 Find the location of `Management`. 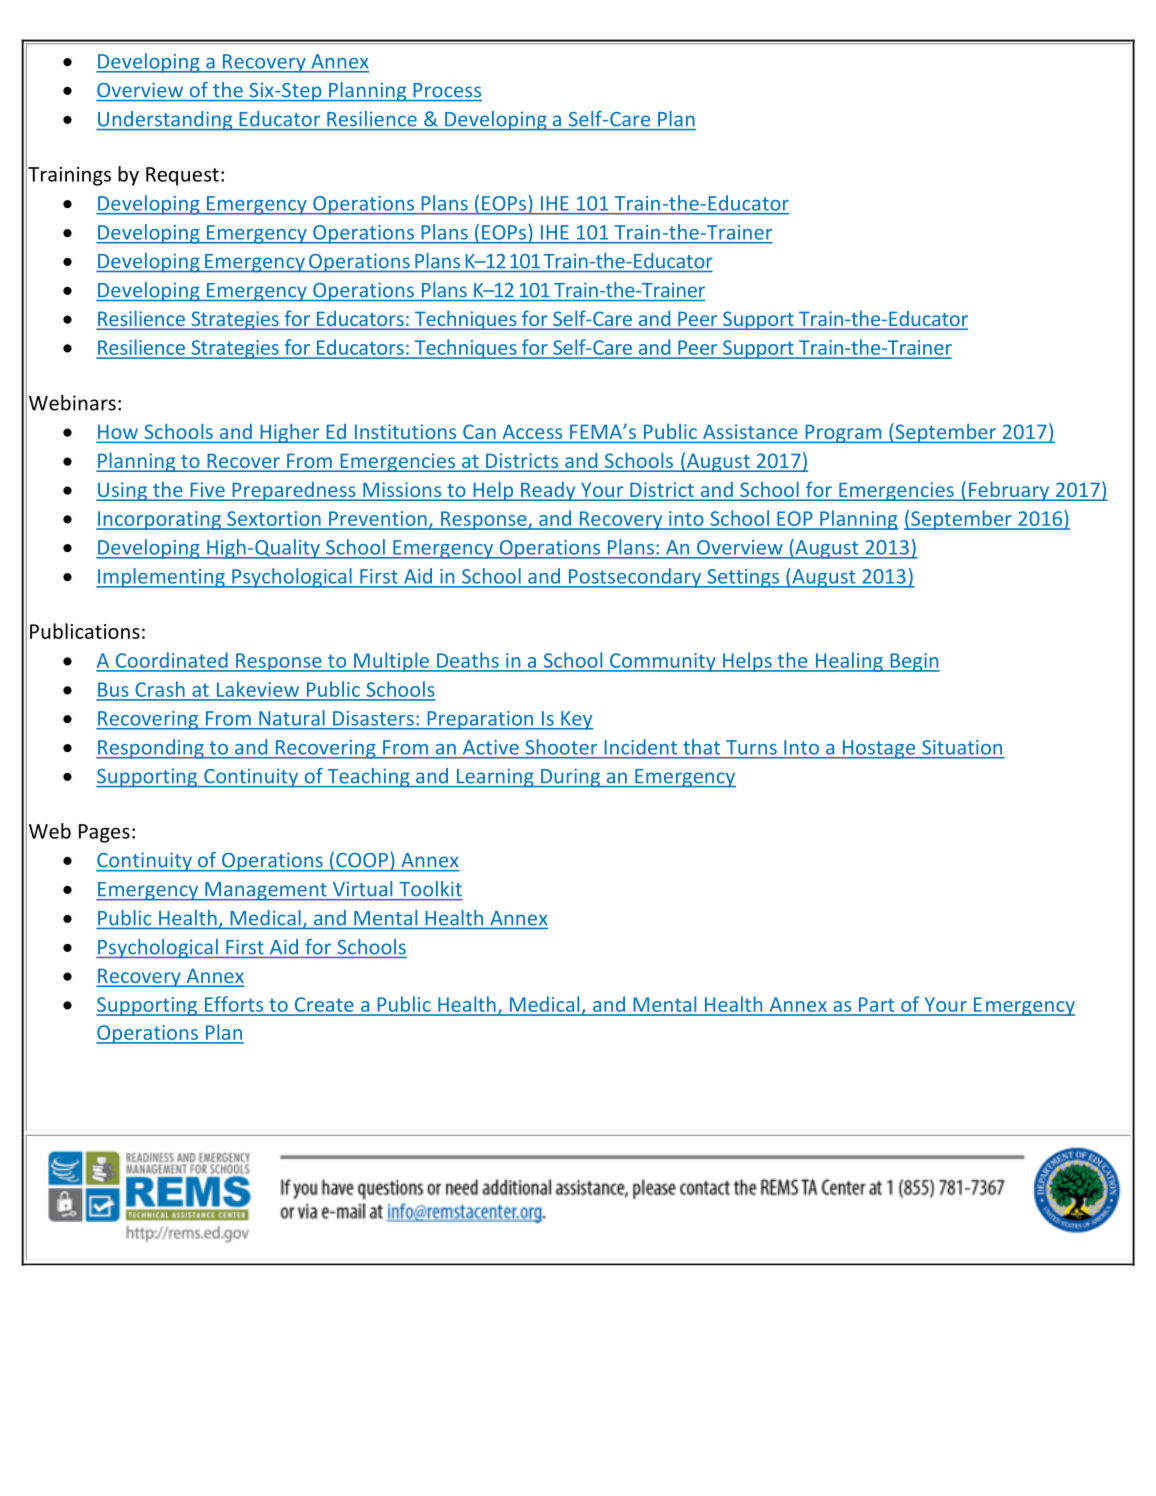

Management is located at coordinates (266, 891).
